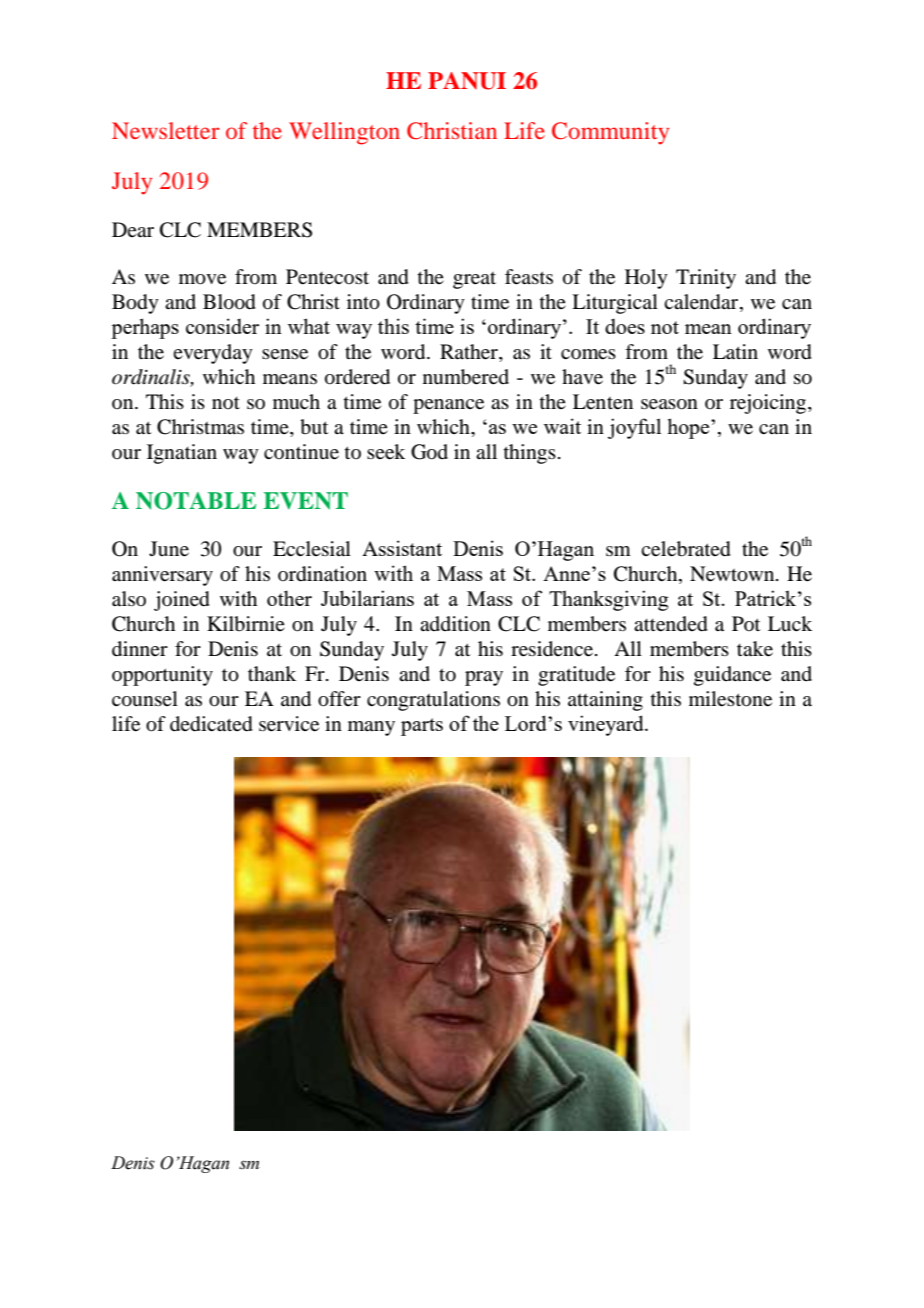 The height and width of the document is (1308, 924). What do you see at coordinates (211, 724) in the document?
I see `dedicated` at bounding box center [211, 724].
